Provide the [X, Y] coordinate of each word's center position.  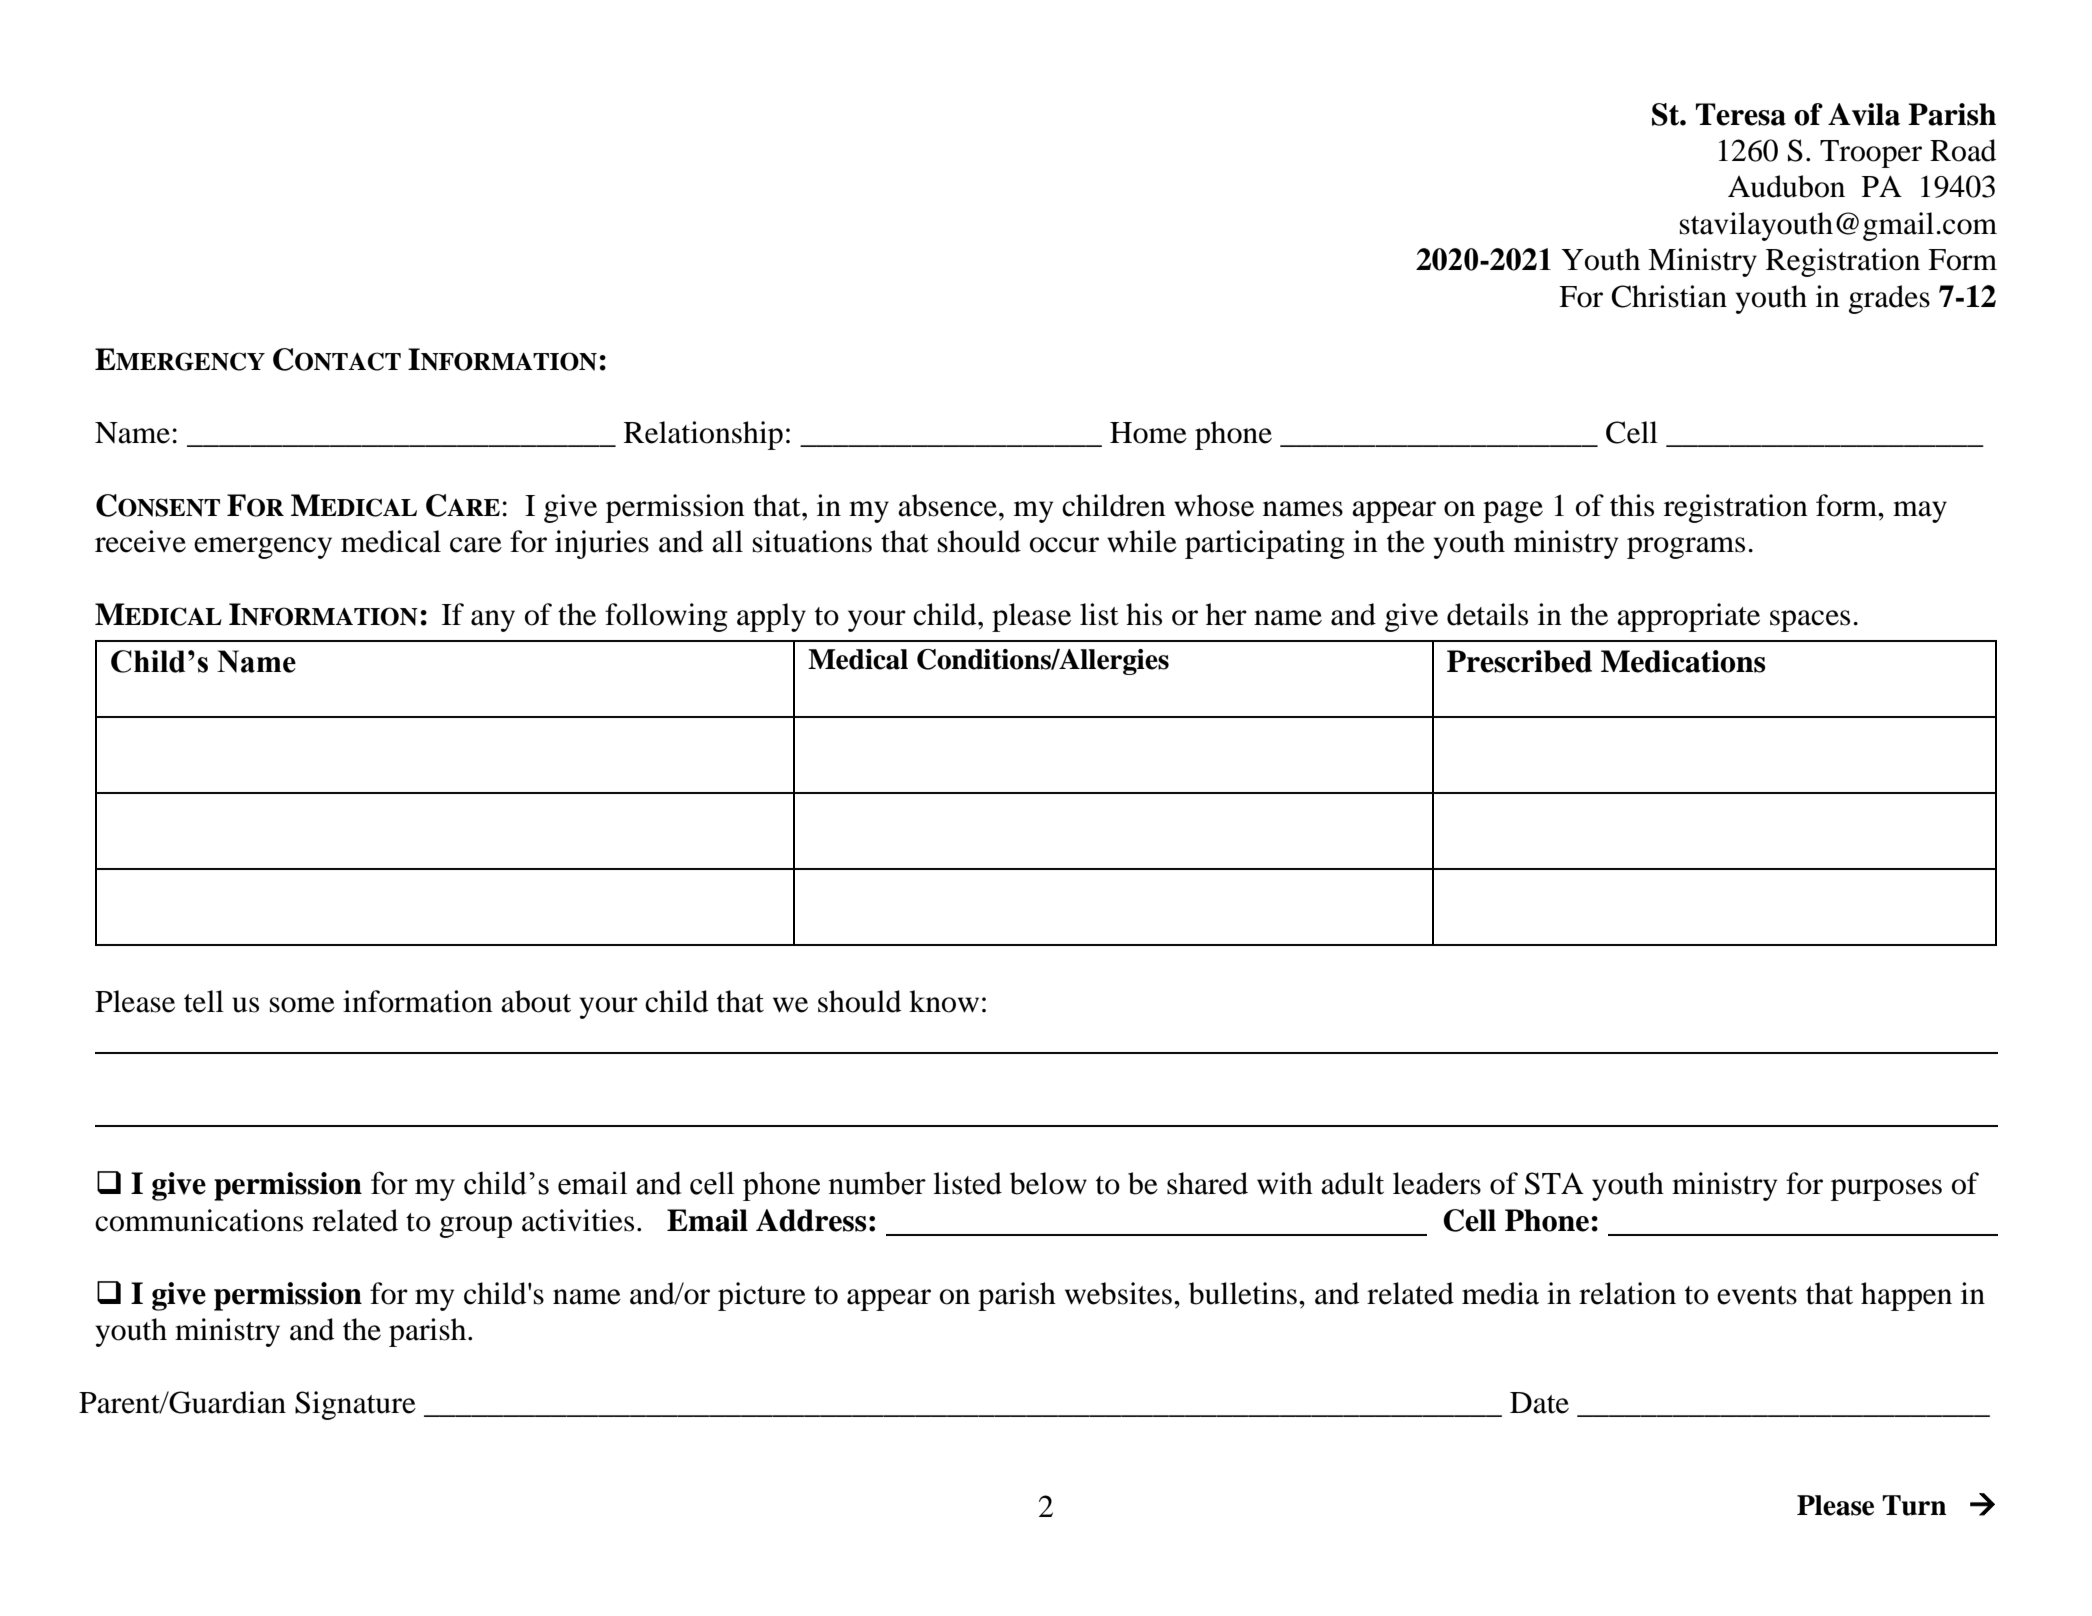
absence [949, 505]
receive [140, 541]
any [493, 621]
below [1048, 1183]
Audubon [1786, 186]
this [1632, 505]
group [476, 1227]
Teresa [1741, 114]
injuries [602, 544]
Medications [1683, 661]
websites [1118, 1293]
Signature [355, 1405]
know [944, 1001]
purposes [1886, 1190]
